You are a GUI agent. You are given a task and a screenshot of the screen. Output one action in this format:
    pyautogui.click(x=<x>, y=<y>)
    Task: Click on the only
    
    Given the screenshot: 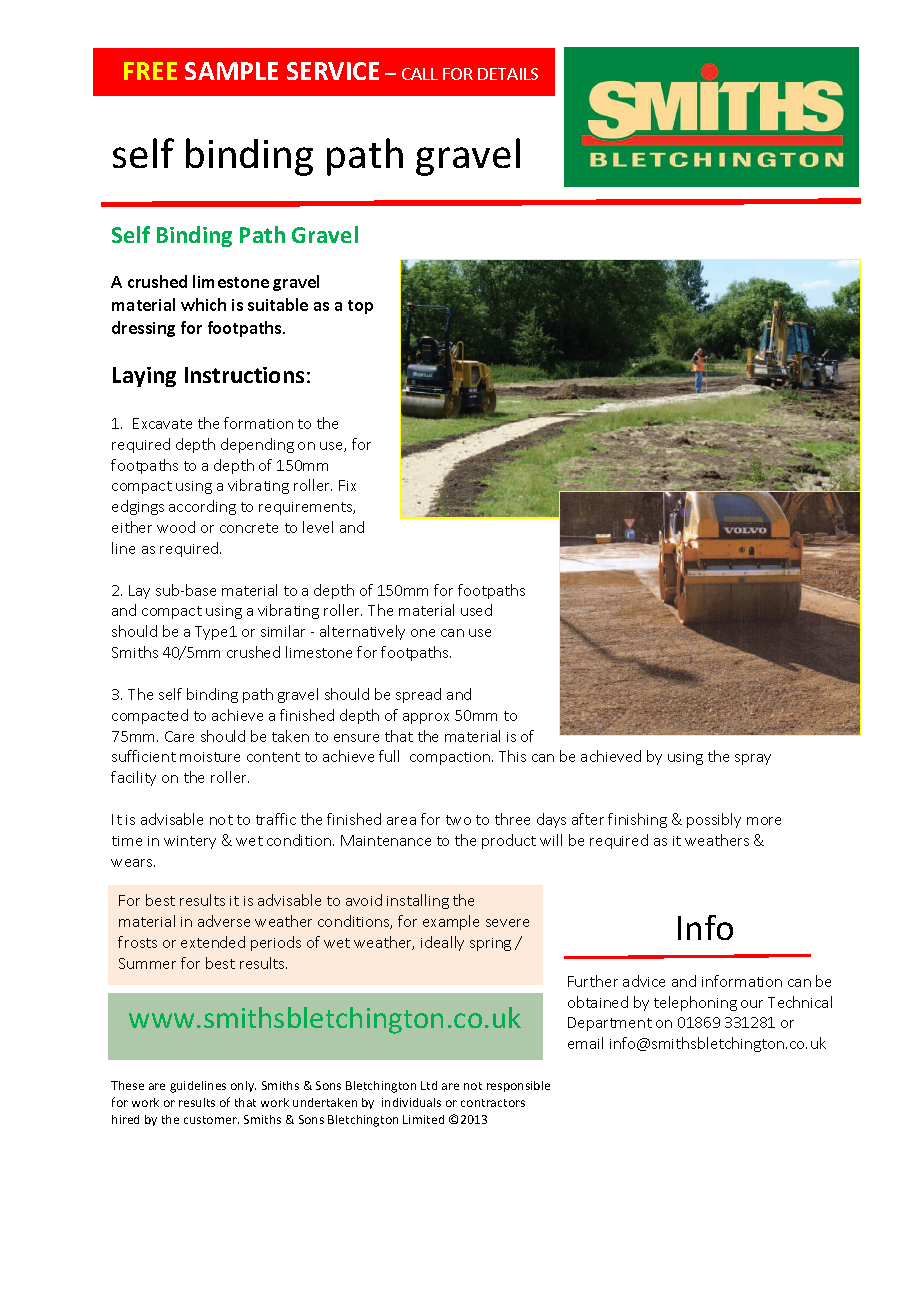 What is the action you would take?
    pyautogui.click(x=243, y=1086)
